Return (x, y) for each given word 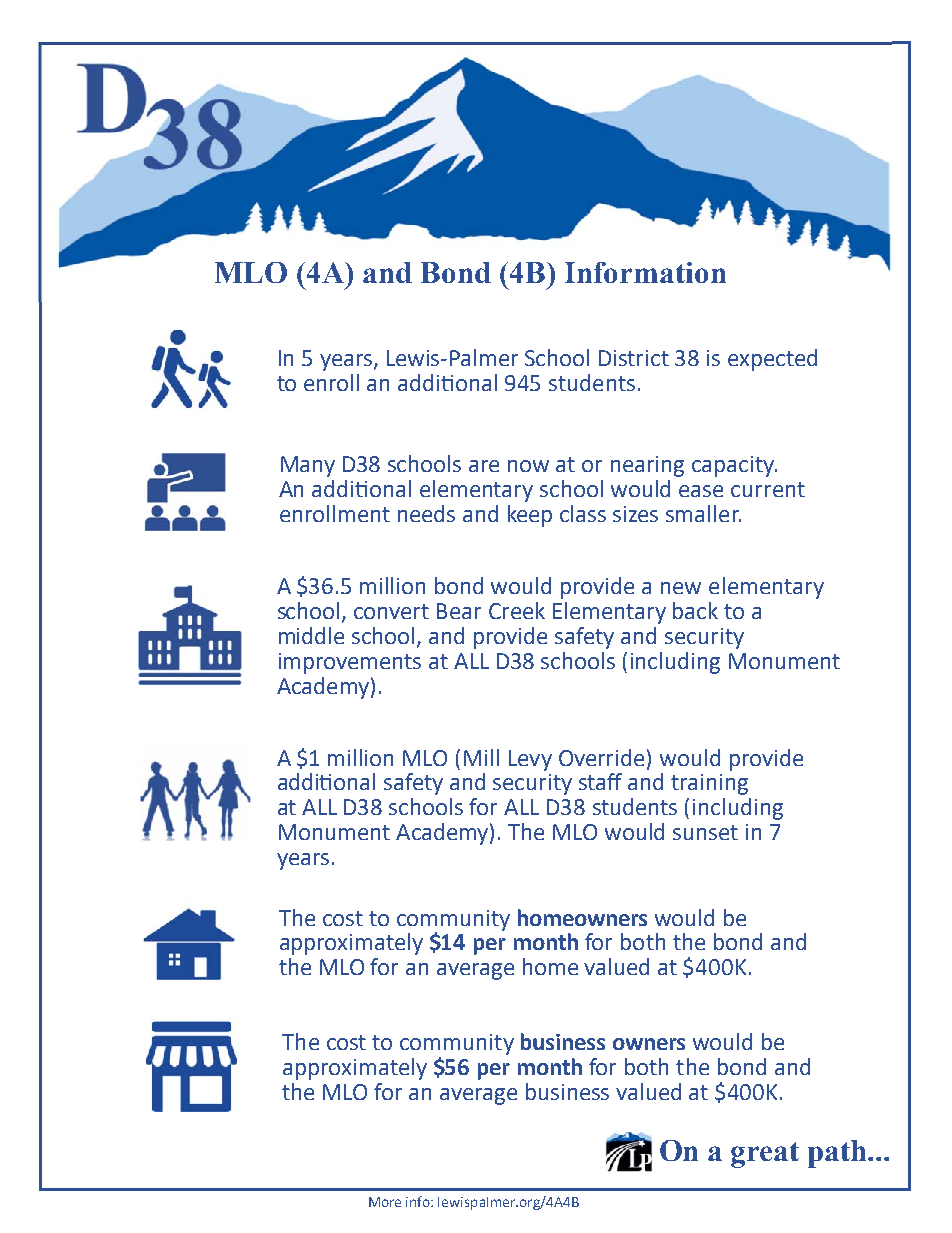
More (385, 1202)
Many (308, 466)
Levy (530, 760)
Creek (517, 610)
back (695, 610)
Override (601, 757)
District (634, 358)
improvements (350, 663)
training (709, 784)
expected (772, 360)
